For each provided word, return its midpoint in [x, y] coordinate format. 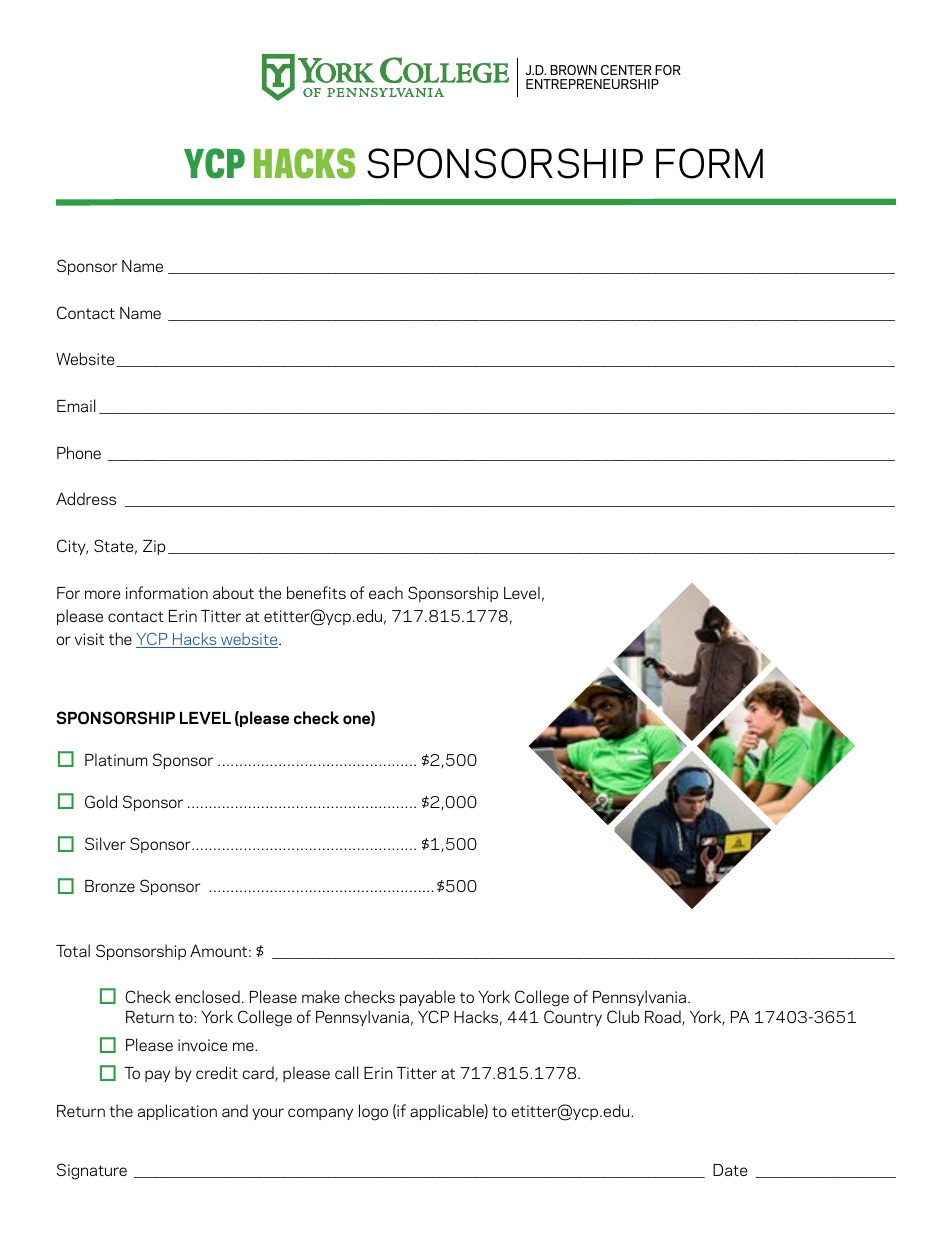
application [177, 1112]
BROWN [573, 70]
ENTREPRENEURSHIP [592, 84]
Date [730, 1170]
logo [373, 1112]
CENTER [626, 70]
